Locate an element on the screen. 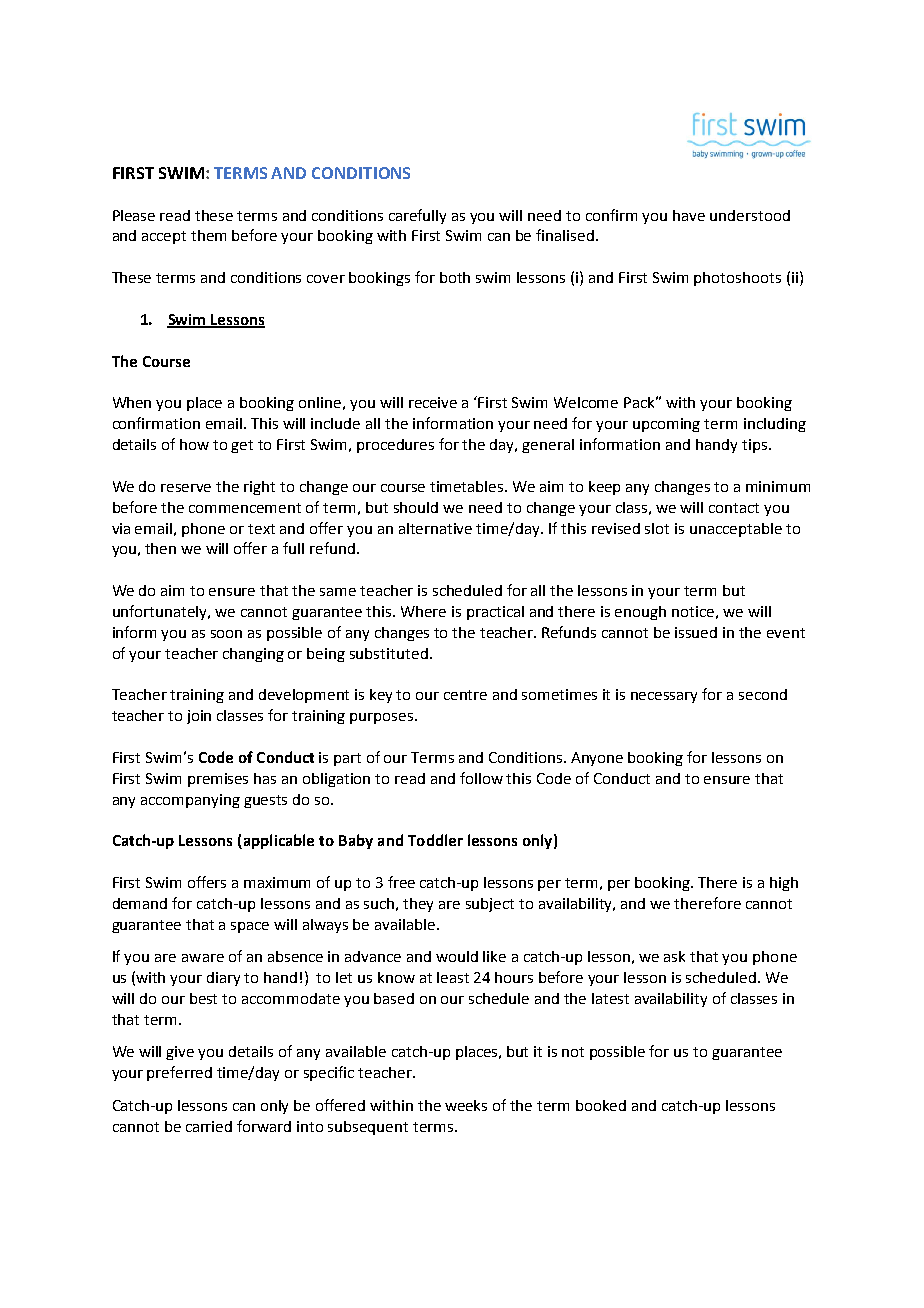  them is located at coordinates (208, 235).
